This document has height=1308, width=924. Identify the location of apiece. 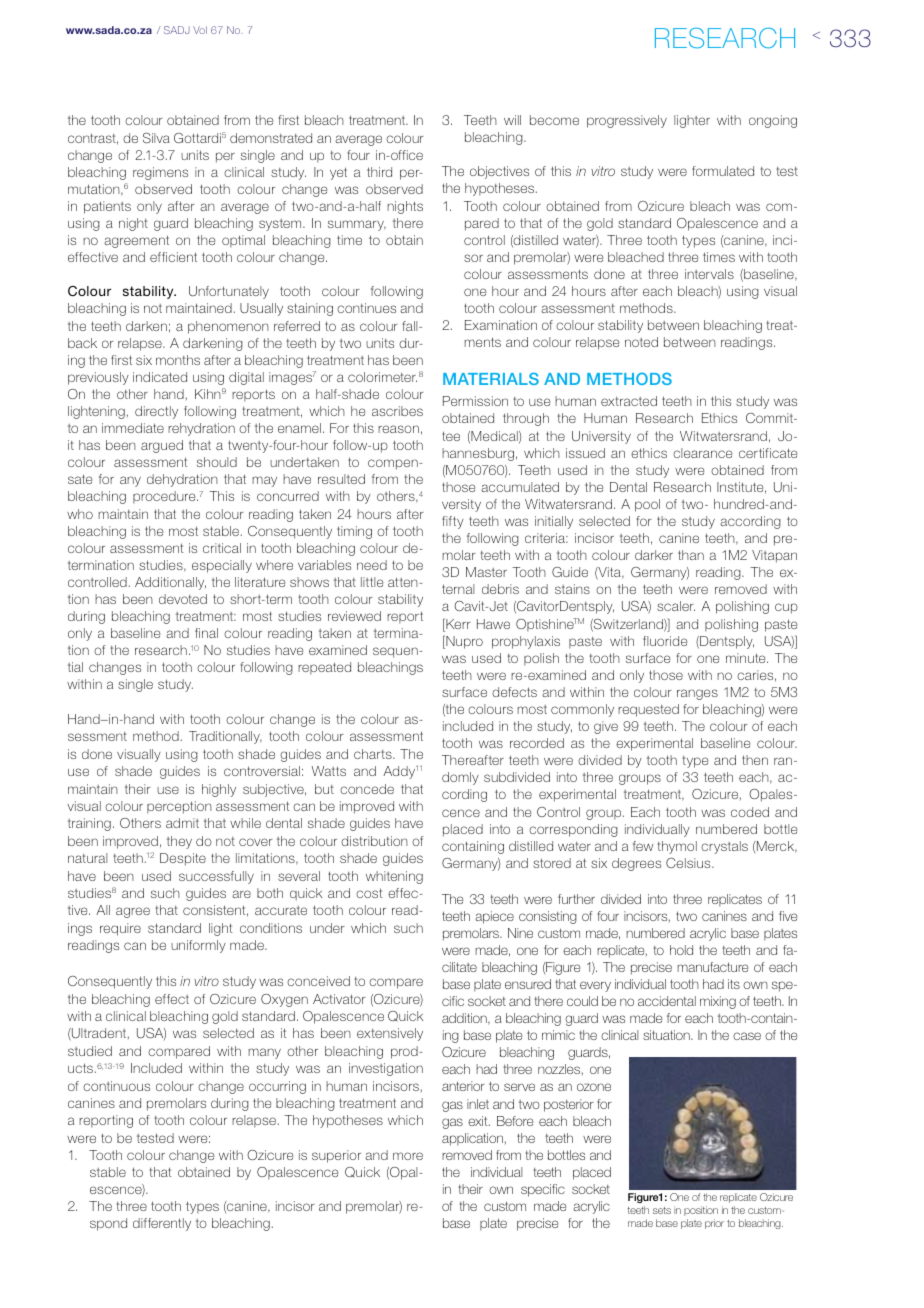
(494, 917).
